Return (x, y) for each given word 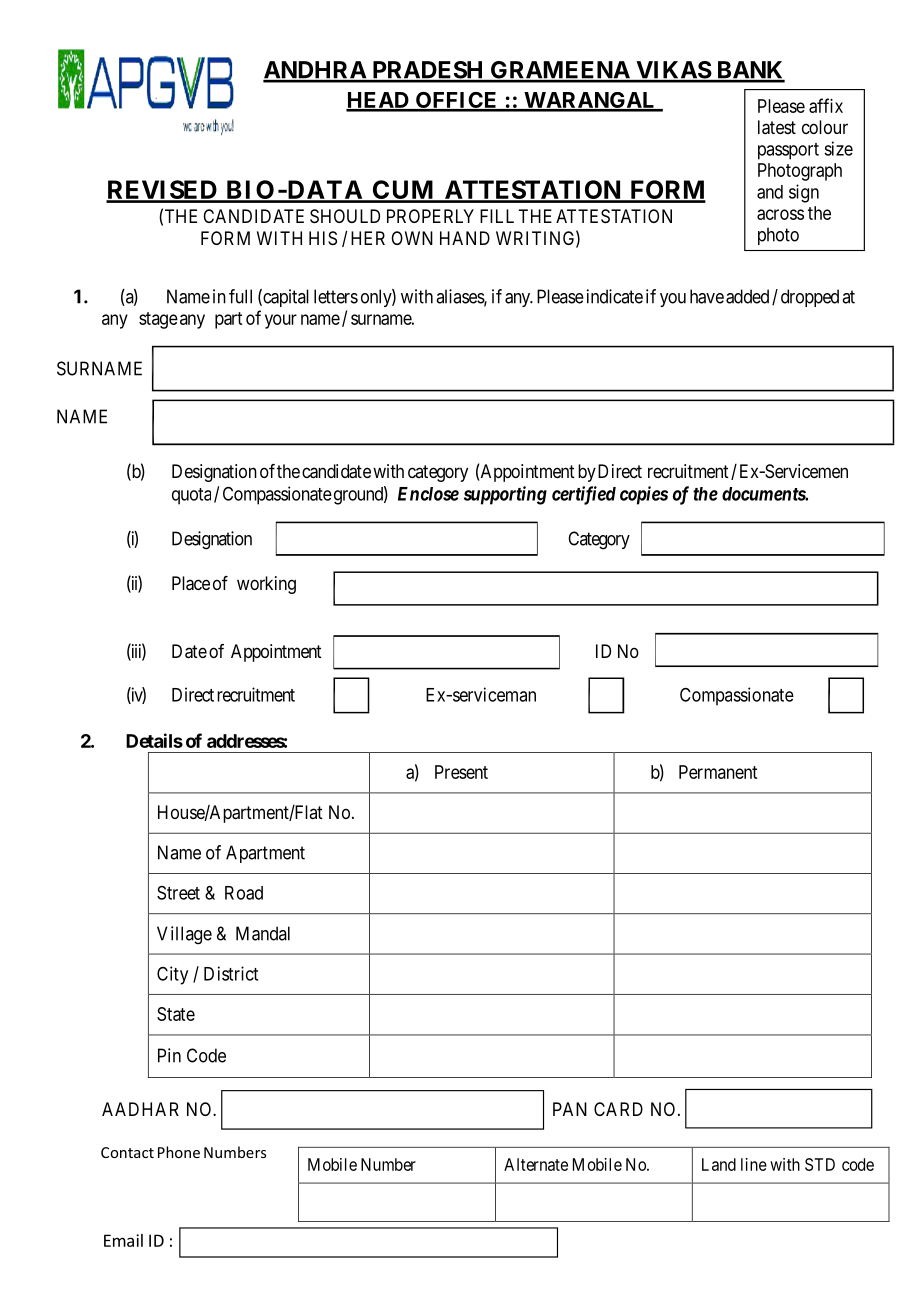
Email (123, 1240)
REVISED (162, 191)
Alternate (536, 1164)
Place (191, 583)
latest (777, 127)
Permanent (718, 772)
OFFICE (457, 101)
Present (461, 772)
